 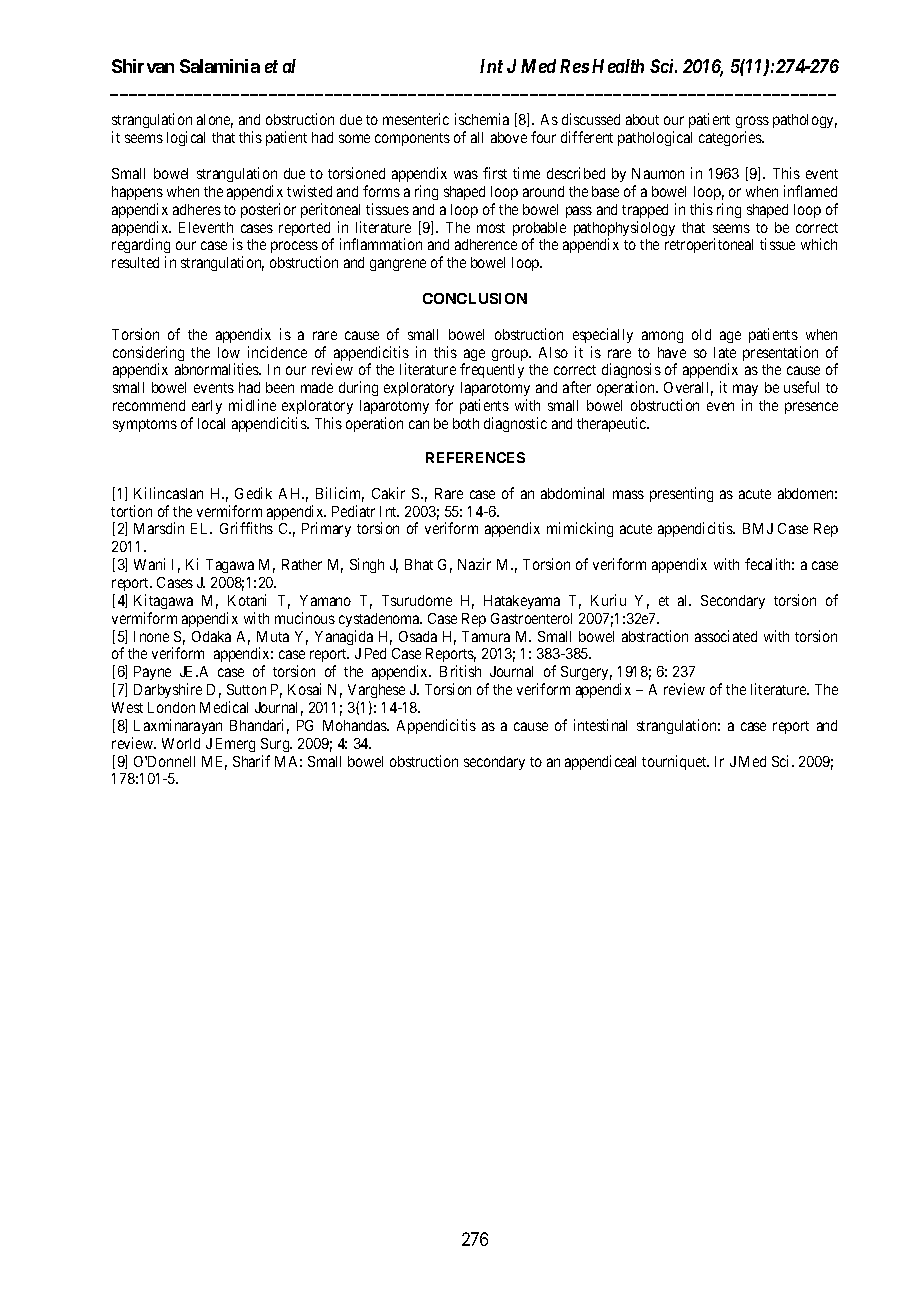 I want to click on ischemia, so click(x=482, y=119).
